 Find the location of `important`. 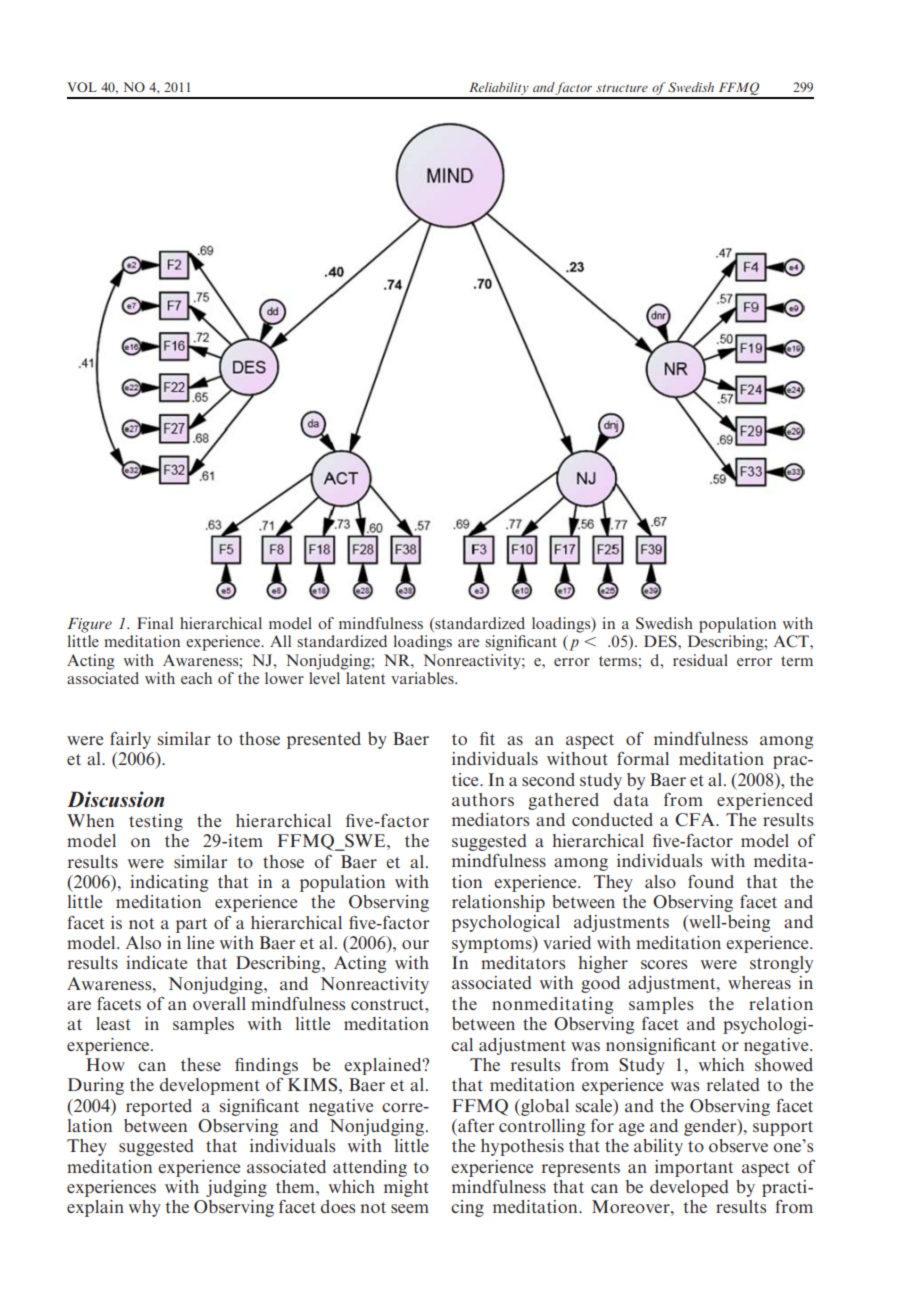

important is located at coordinates (694, 1168).
